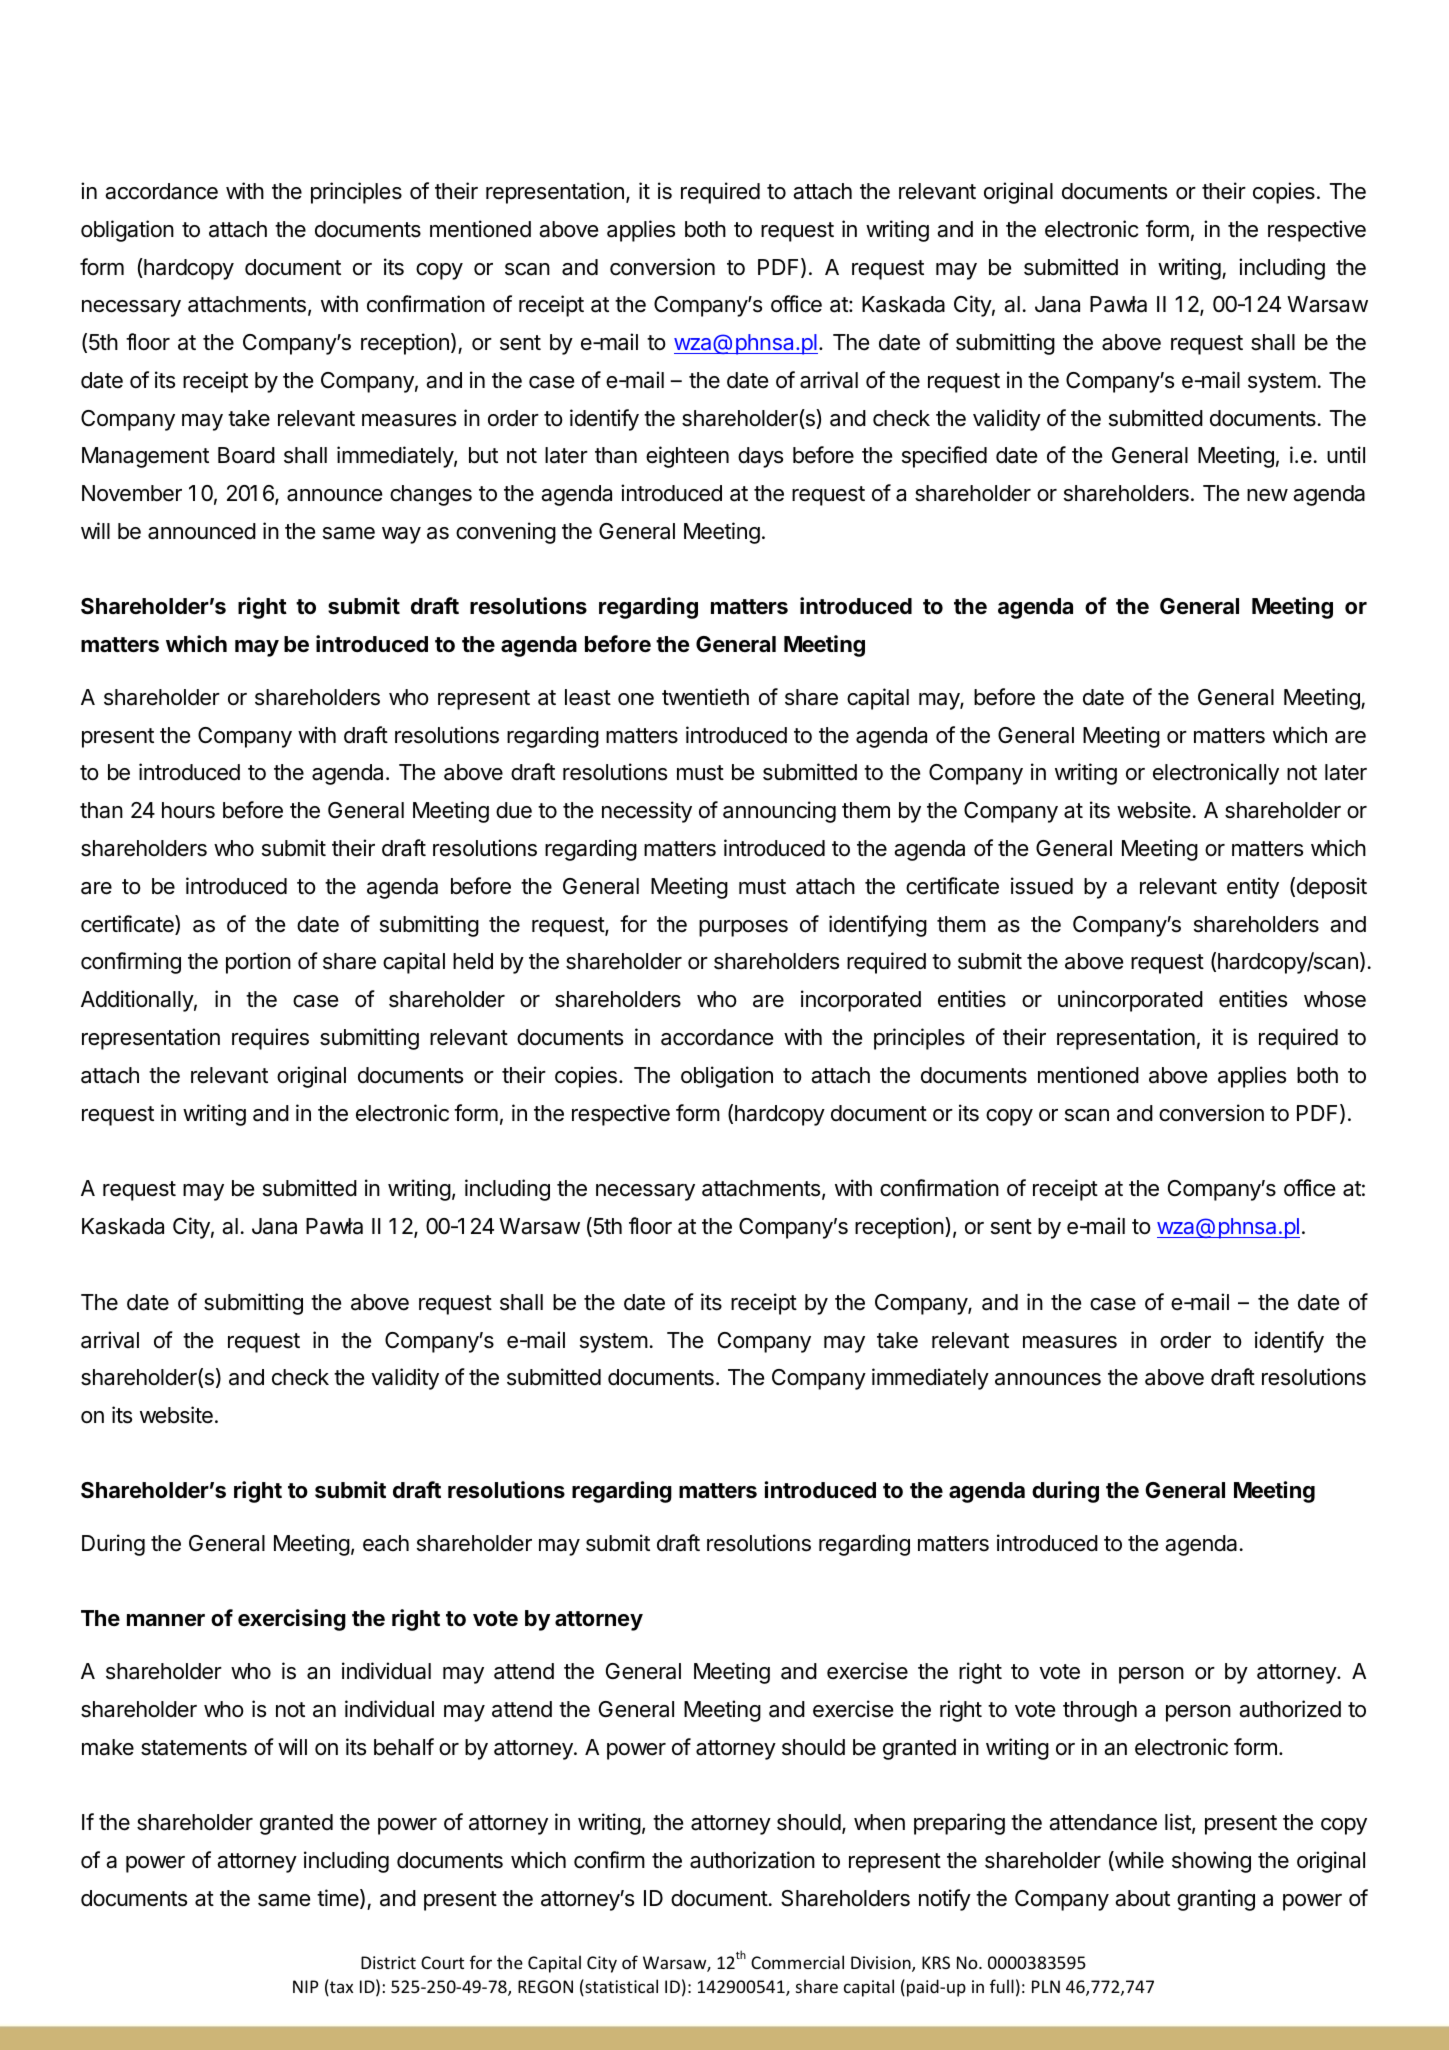  What do you see at coordinates (386, 1543) in the screenshot?
I see `each` at bounding box center [386, 1543].
